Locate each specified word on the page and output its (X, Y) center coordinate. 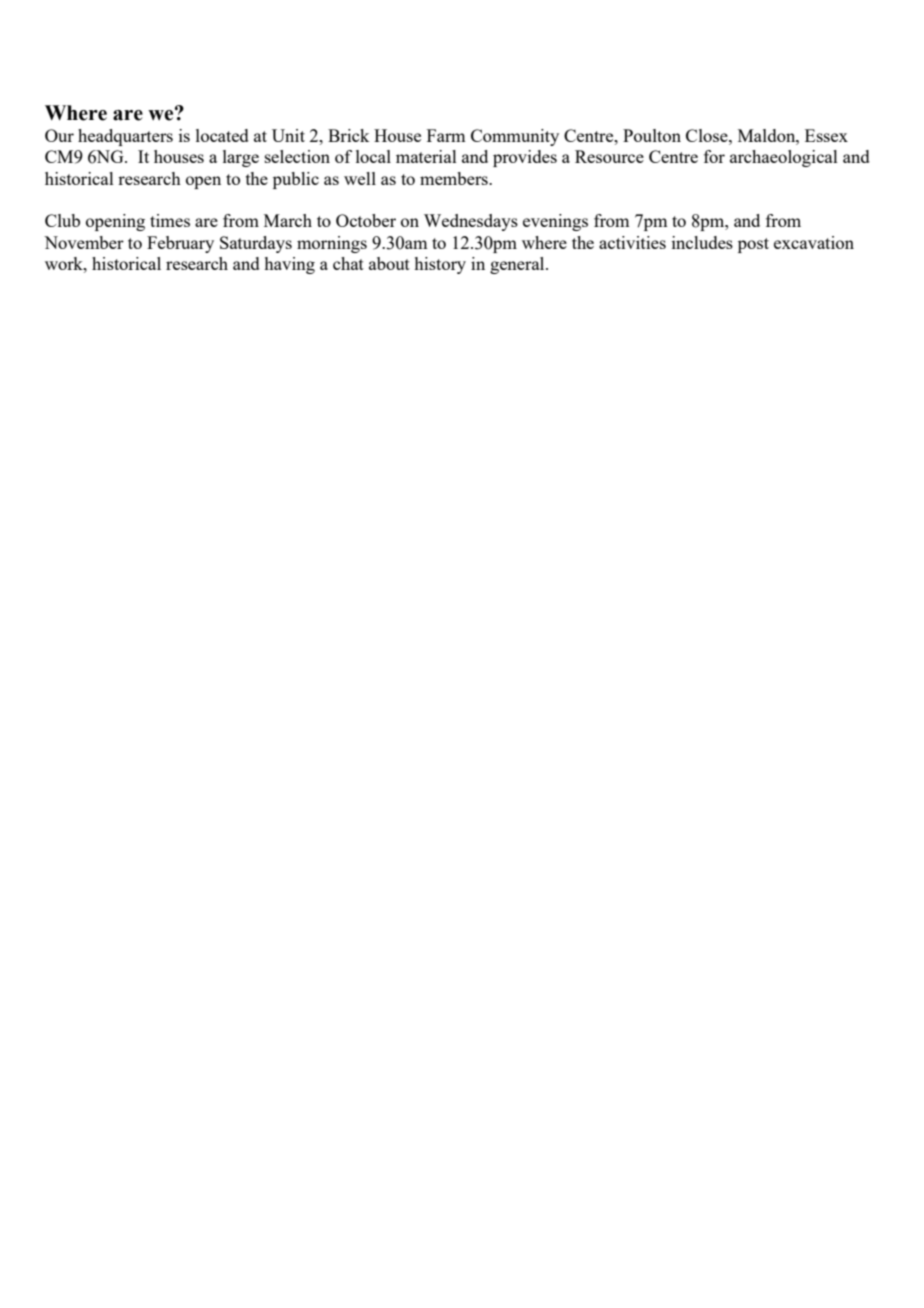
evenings (555, 222)
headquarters (125, 137)
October (366, 220)
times (170, 220)
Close (708, 135)
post (753, 245)
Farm (446, 135)
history (440, 265)
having (289, 265)
